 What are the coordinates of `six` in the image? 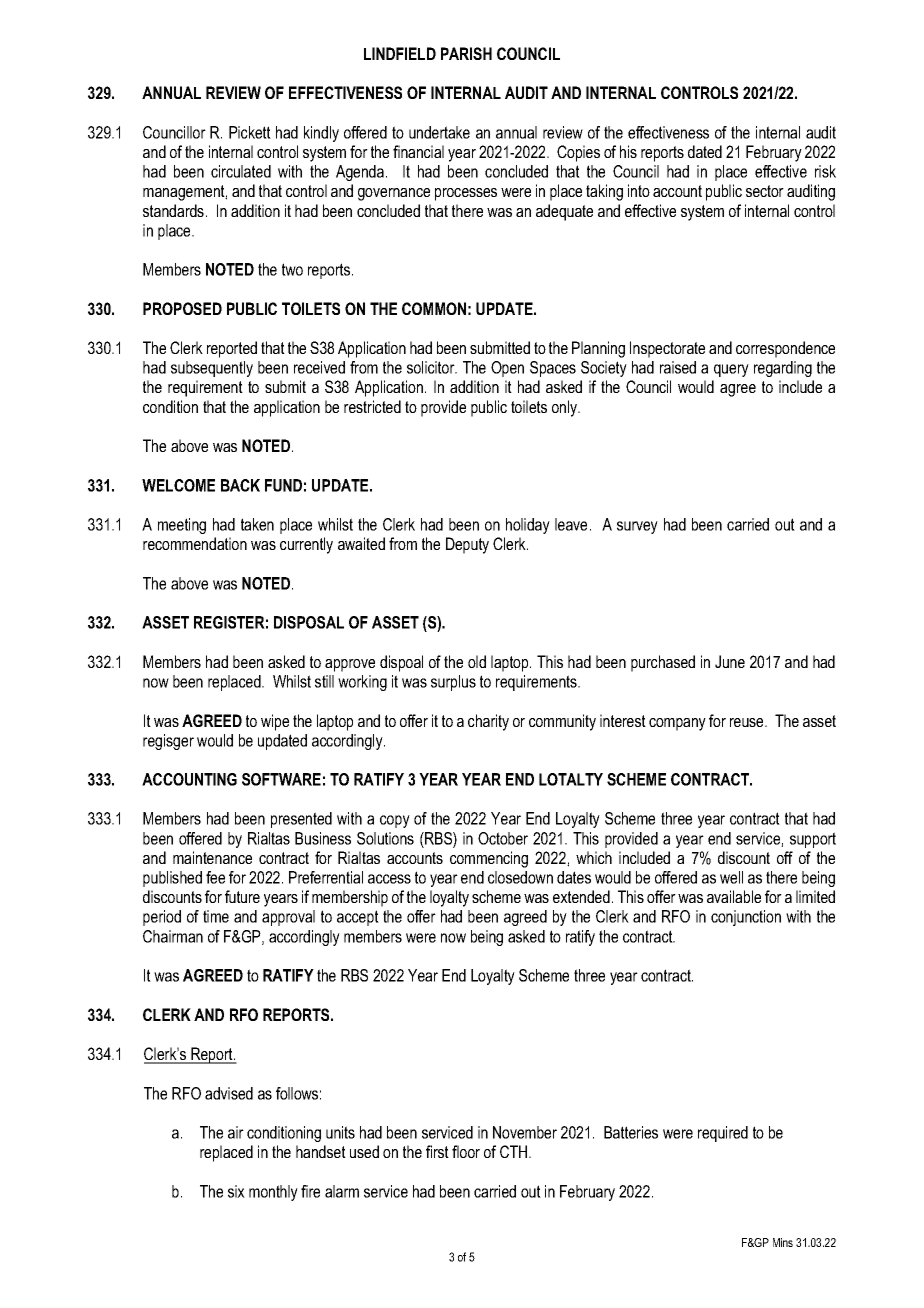 It's located at (236, 1191).
